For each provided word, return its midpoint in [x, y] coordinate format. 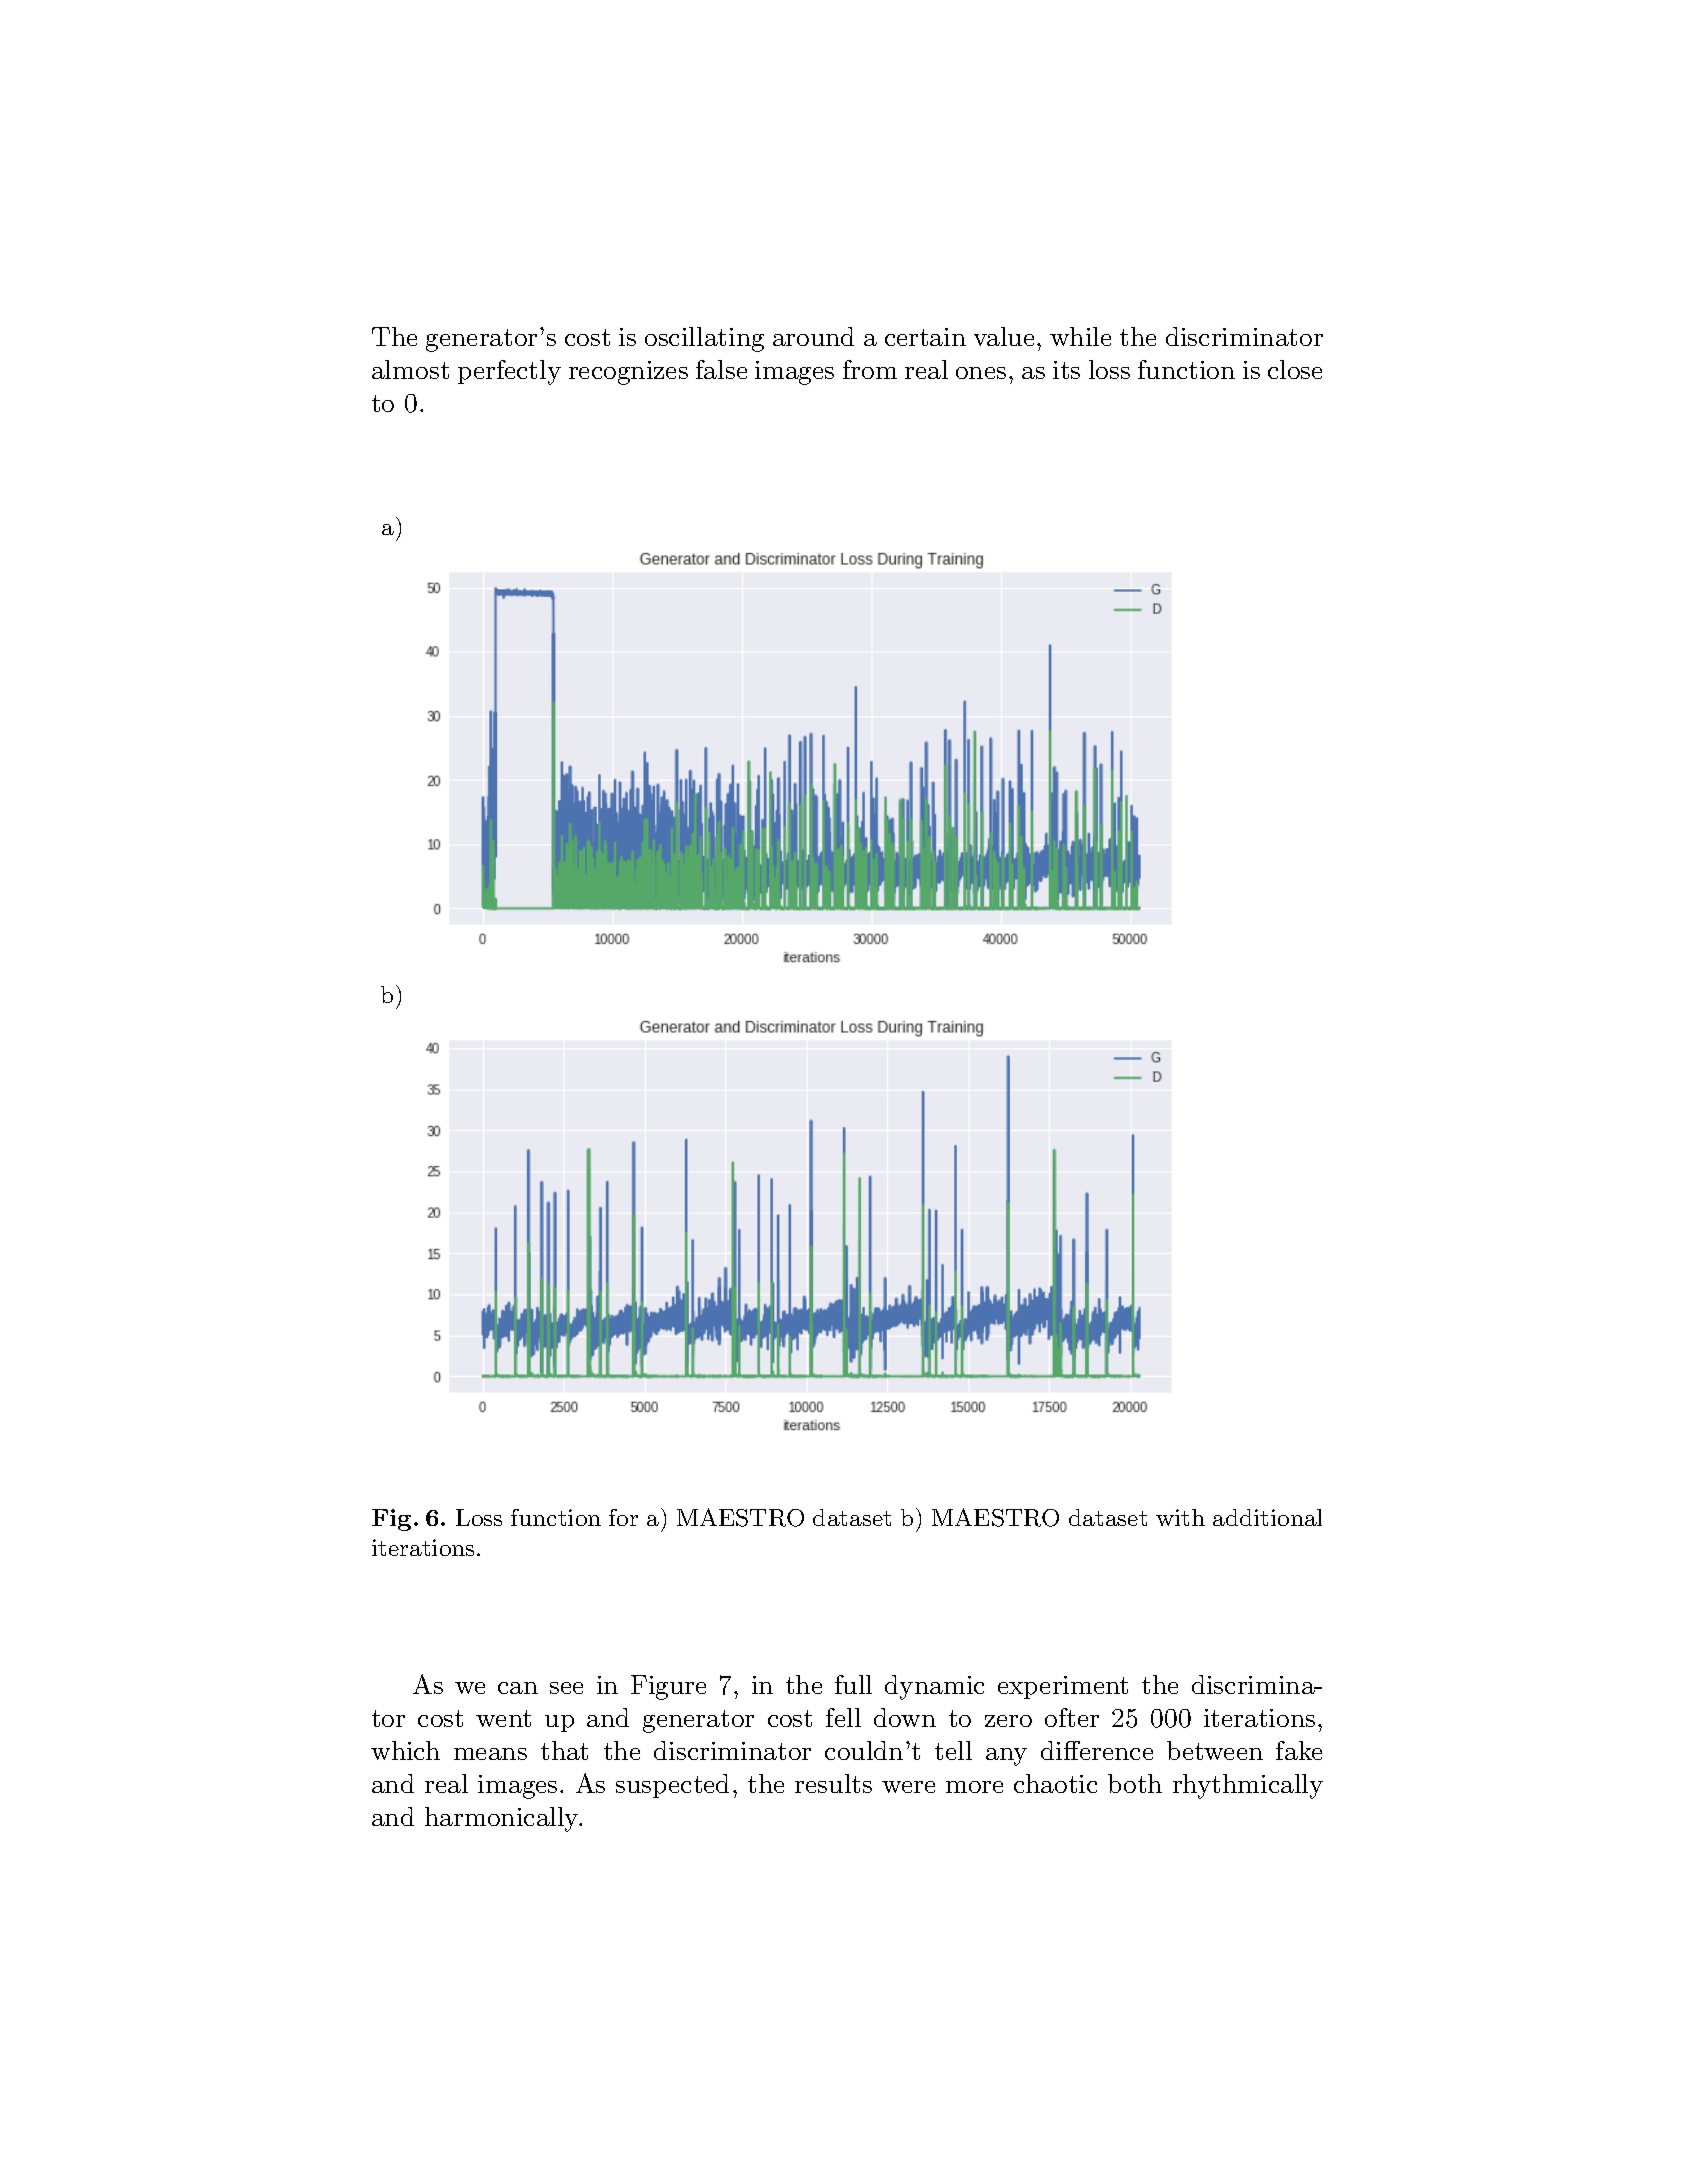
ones [981, 373]
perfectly [509, 372]
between [1215, 1750]
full [853, 1684]
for [623, 1517]
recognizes [628, 373]
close [1295, 369]
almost [410, 369]
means [490, 1754]
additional [1267, 1517]
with [1180, 1517]
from [870, 369]
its [1066, 370]
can [518, 1688]
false [721, 369]
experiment [1063, 1687]
